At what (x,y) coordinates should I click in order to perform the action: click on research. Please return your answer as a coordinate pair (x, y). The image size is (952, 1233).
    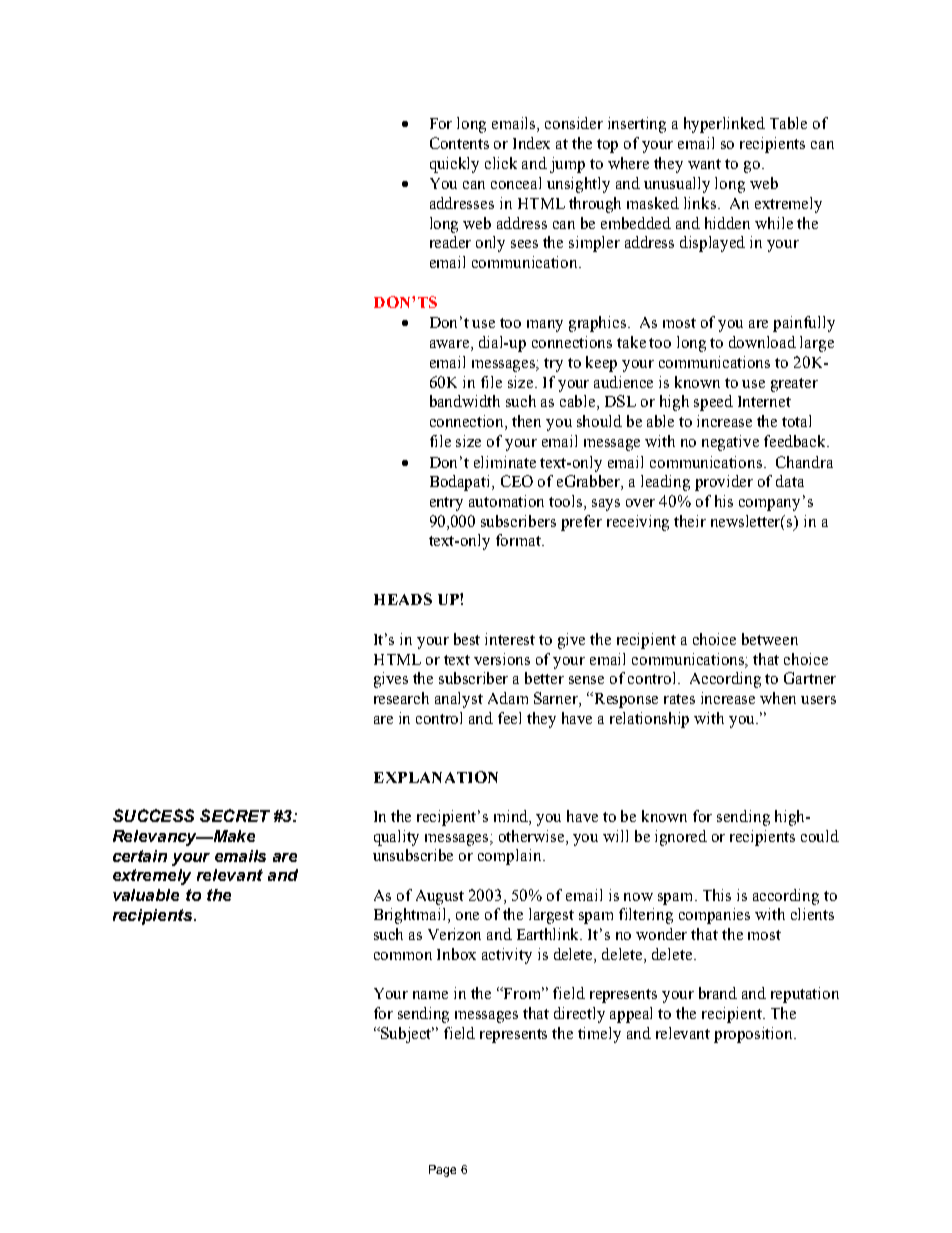
    Looking at the image, I should click on (401, 698).
